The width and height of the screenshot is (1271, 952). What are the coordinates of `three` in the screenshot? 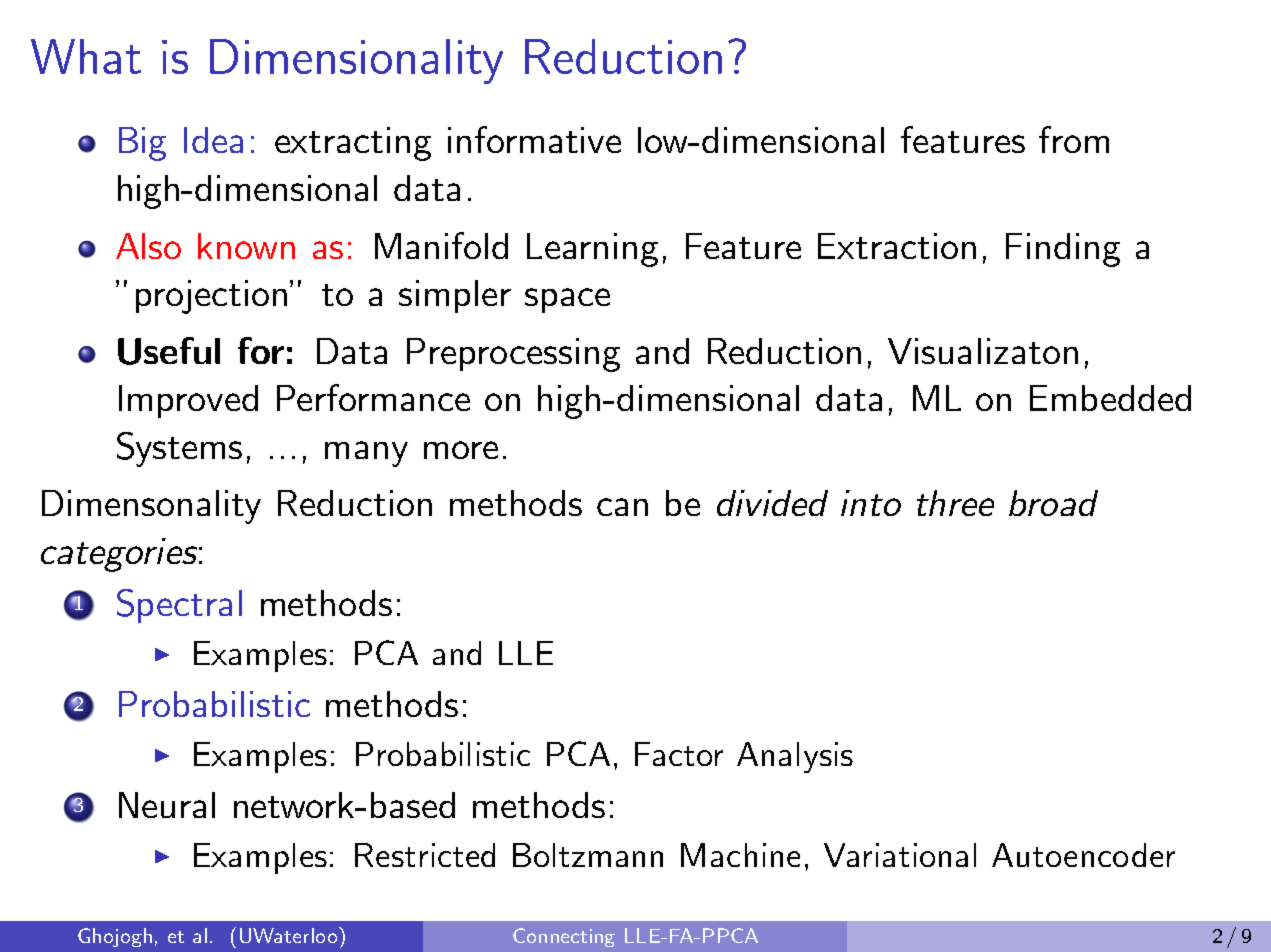 It's located at (955, 503).
